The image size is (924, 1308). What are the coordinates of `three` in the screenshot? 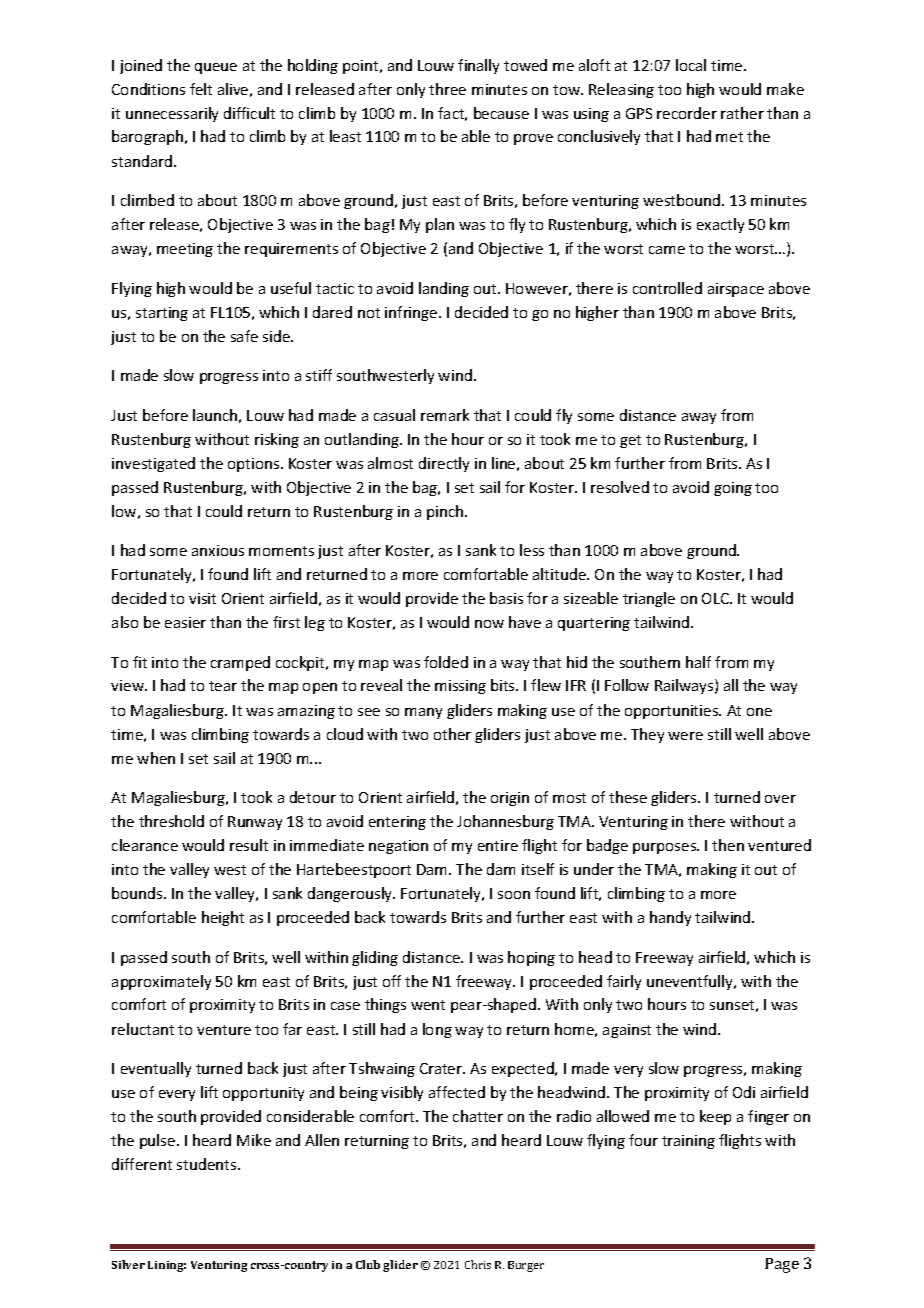 It's located at (447, 89).
